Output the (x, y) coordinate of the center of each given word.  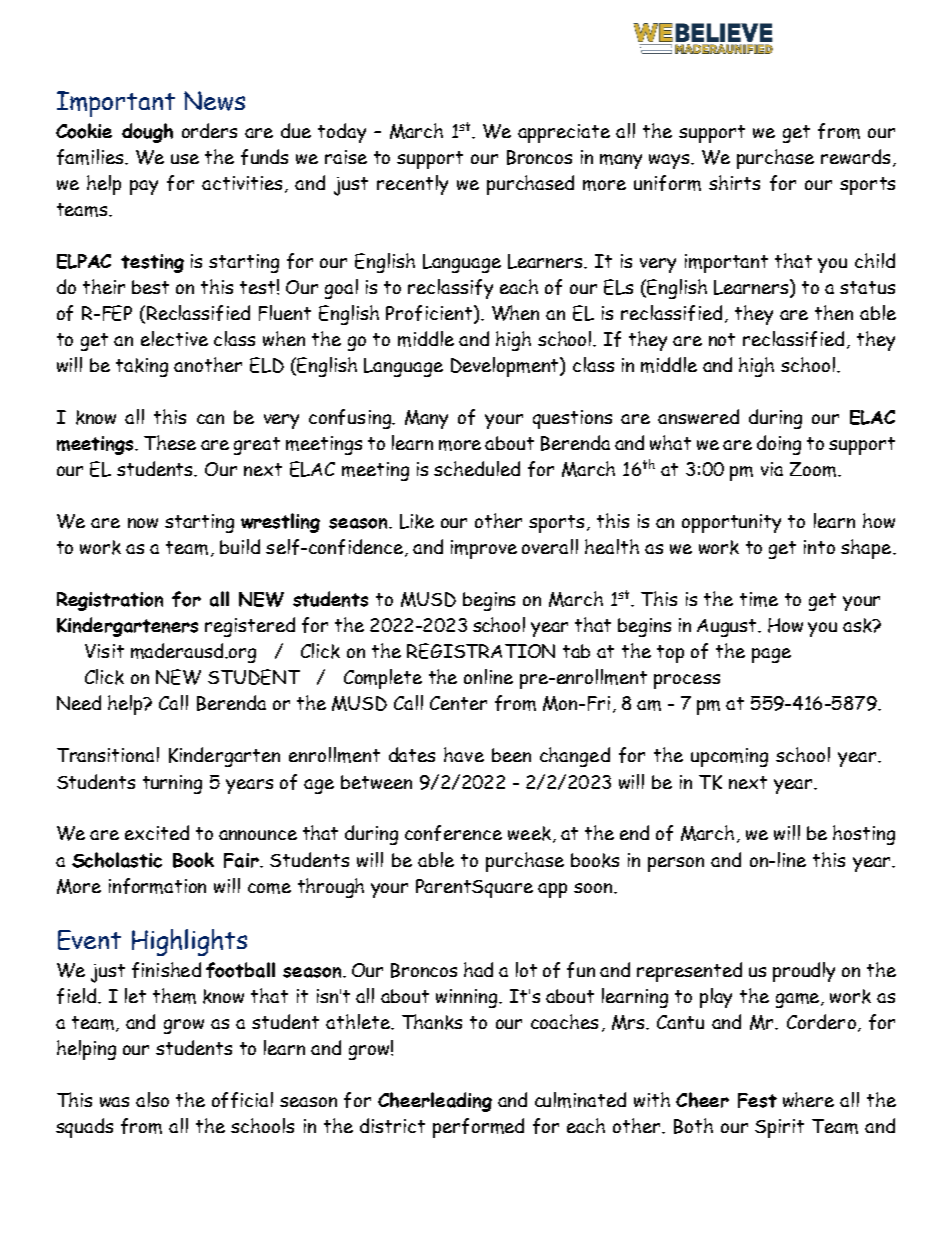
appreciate (564, 133)
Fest (757, 1100)
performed (478, 1128)
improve (484, 549)
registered (250, 627)
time (759, 599)
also (152, 1099)
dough (147, 133)
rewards (855, 156)
